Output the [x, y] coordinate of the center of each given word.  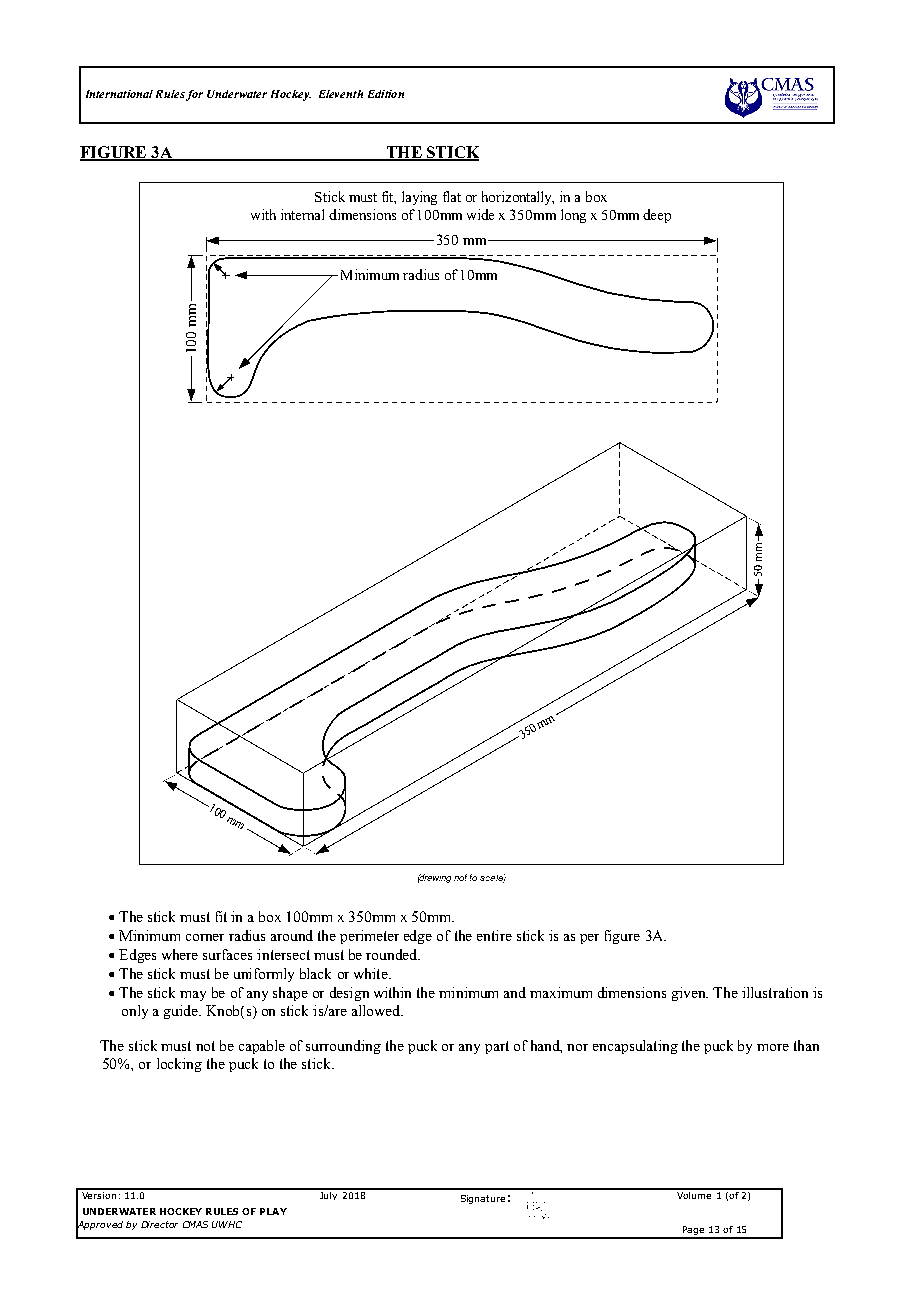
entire [494, 935]
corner [205, 937]
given [690, 994]
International [119, 94]
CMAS [195, 1224]
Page [693, 1232]
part [497, 1047]
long [573, 216]
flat [452, 196]
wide [480, 214]
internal [302, 214]
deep [657, 216]
